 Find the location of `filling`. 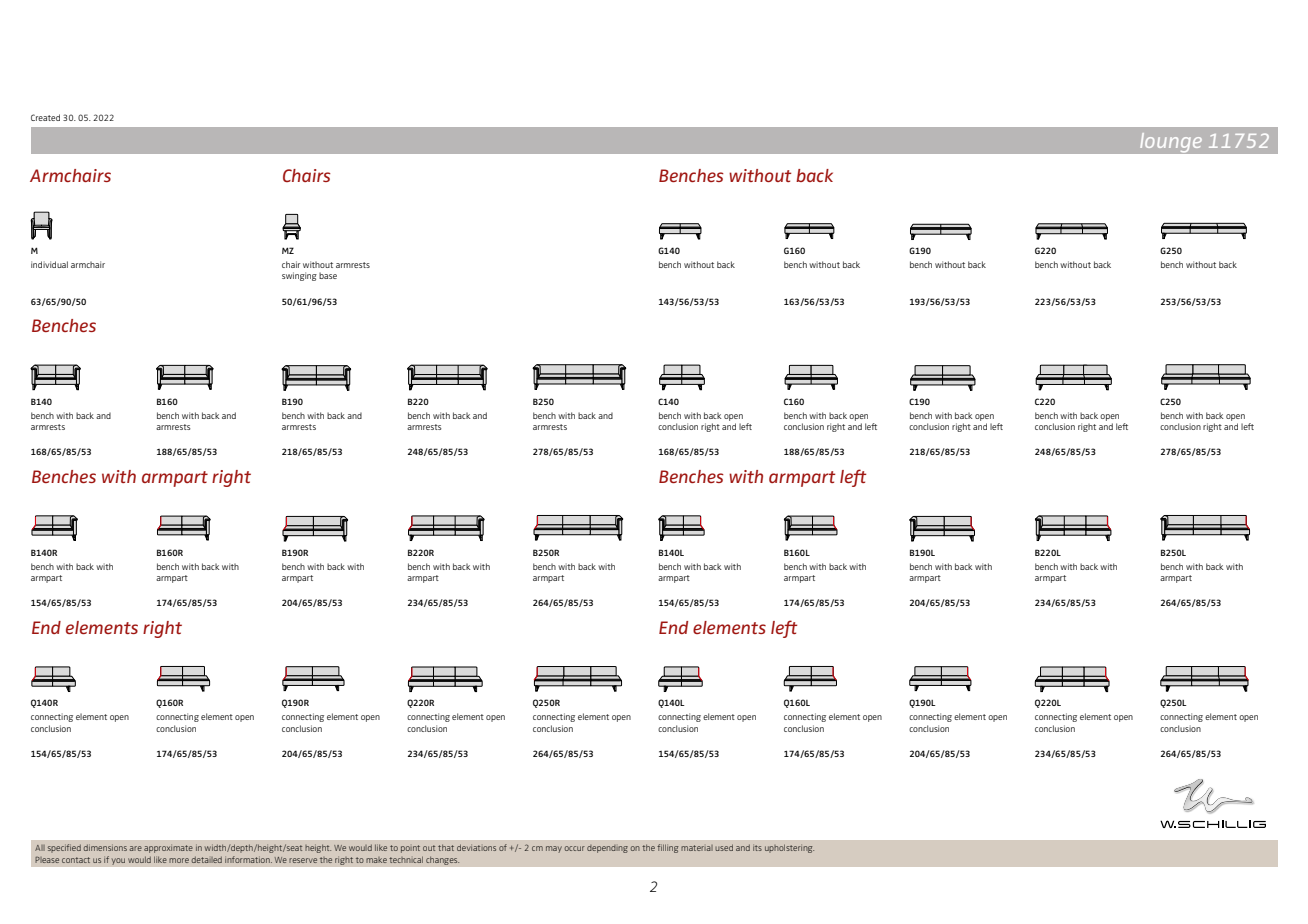

filling is located at coordinates (667, 848).
